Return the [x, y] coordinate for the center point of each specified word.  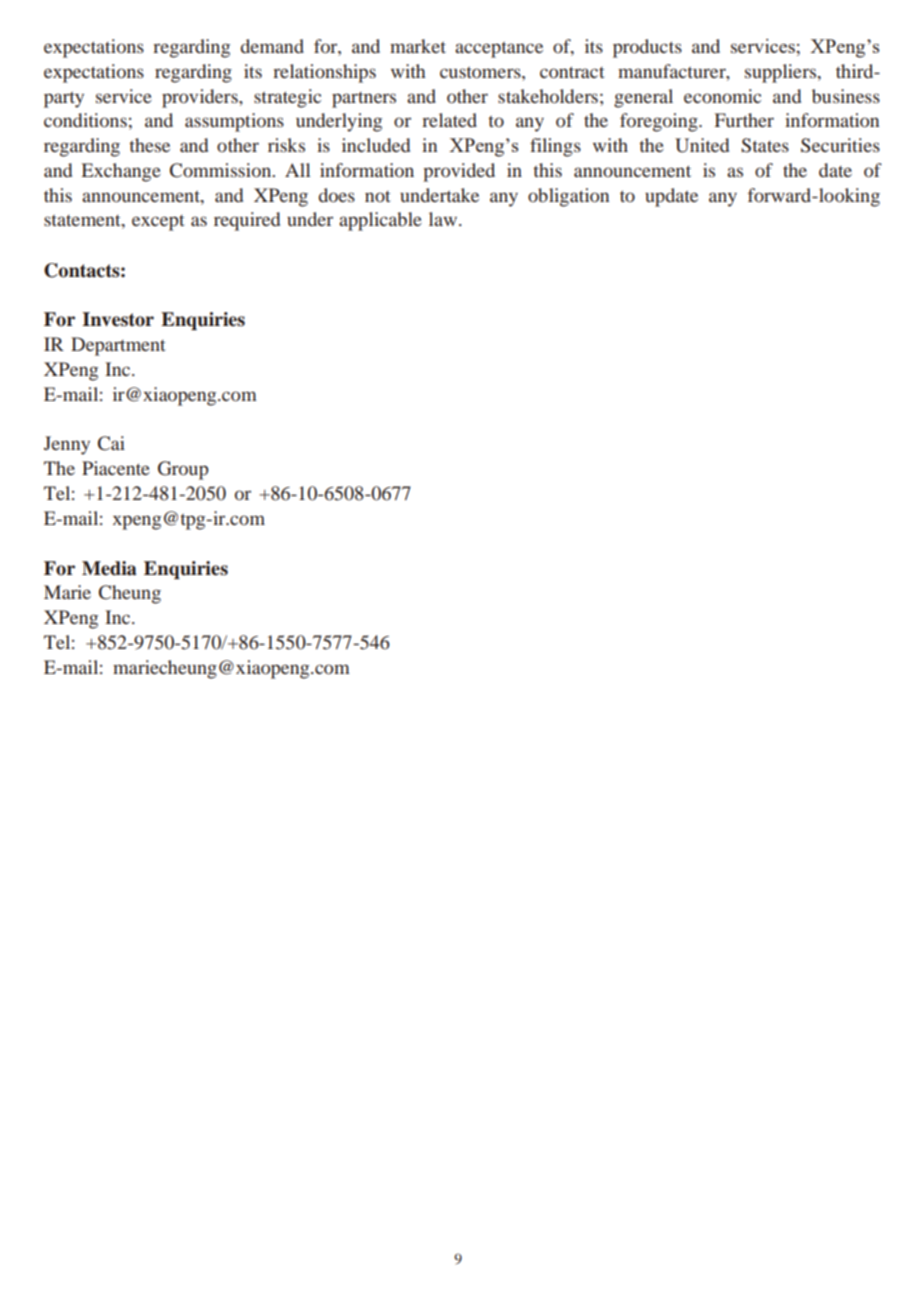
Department [118, 346]
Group [183, 470]
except [158, 223]
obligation [568, 197]
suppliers [782, 73]
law [444, 219]
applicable [380, 221]
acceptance [499, 50]
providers [201, 98]
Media [109, 568]
